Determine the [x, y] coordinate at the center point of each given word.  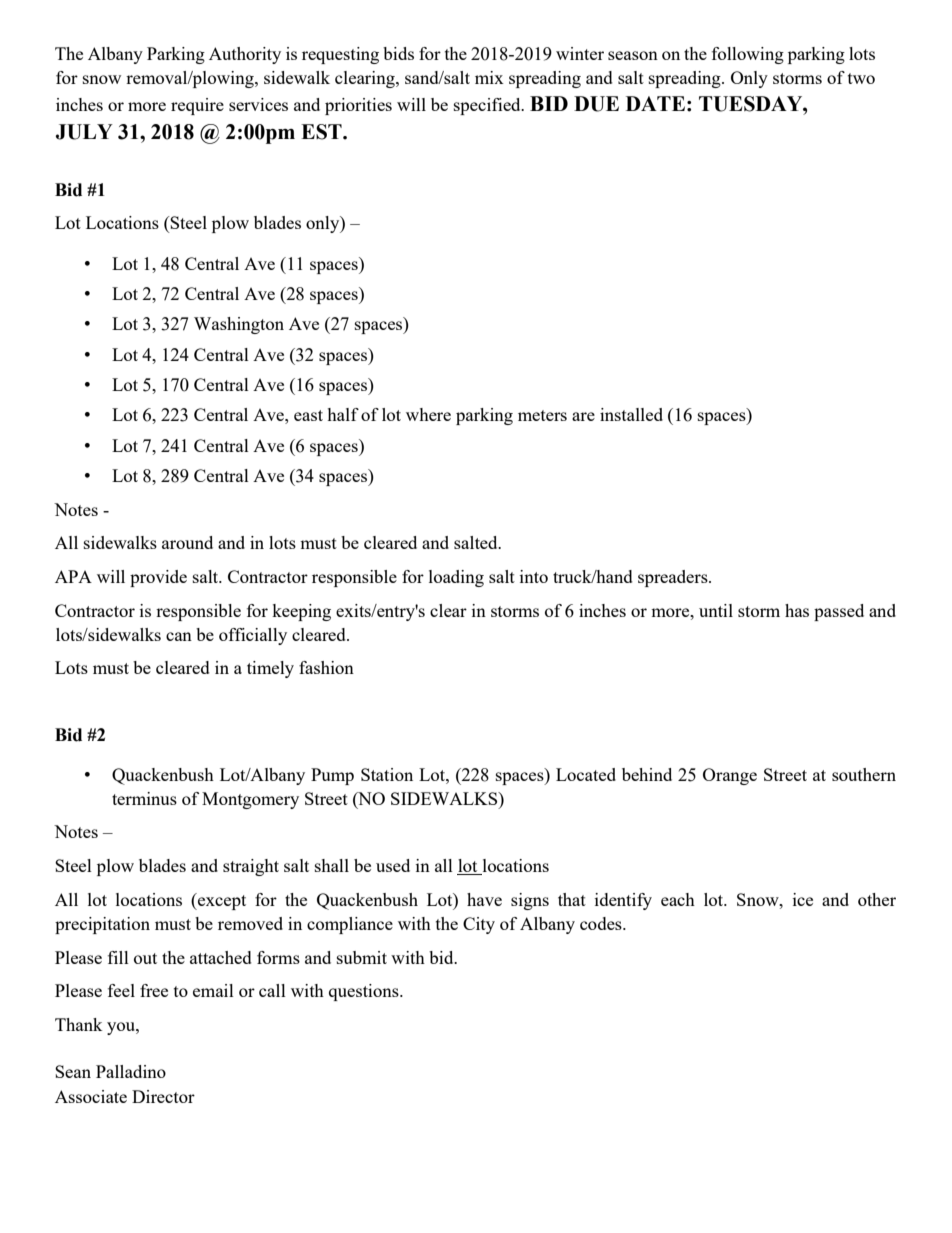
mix [489, 77]
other [877, 899]
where [428, 414]
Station [387, 774]
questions [365, 992]
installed [631, 414]
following [748, 55]
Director [163, 1096]
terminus [144, 798]
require [197, 106]
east [308, 415]
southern [864, 774]
